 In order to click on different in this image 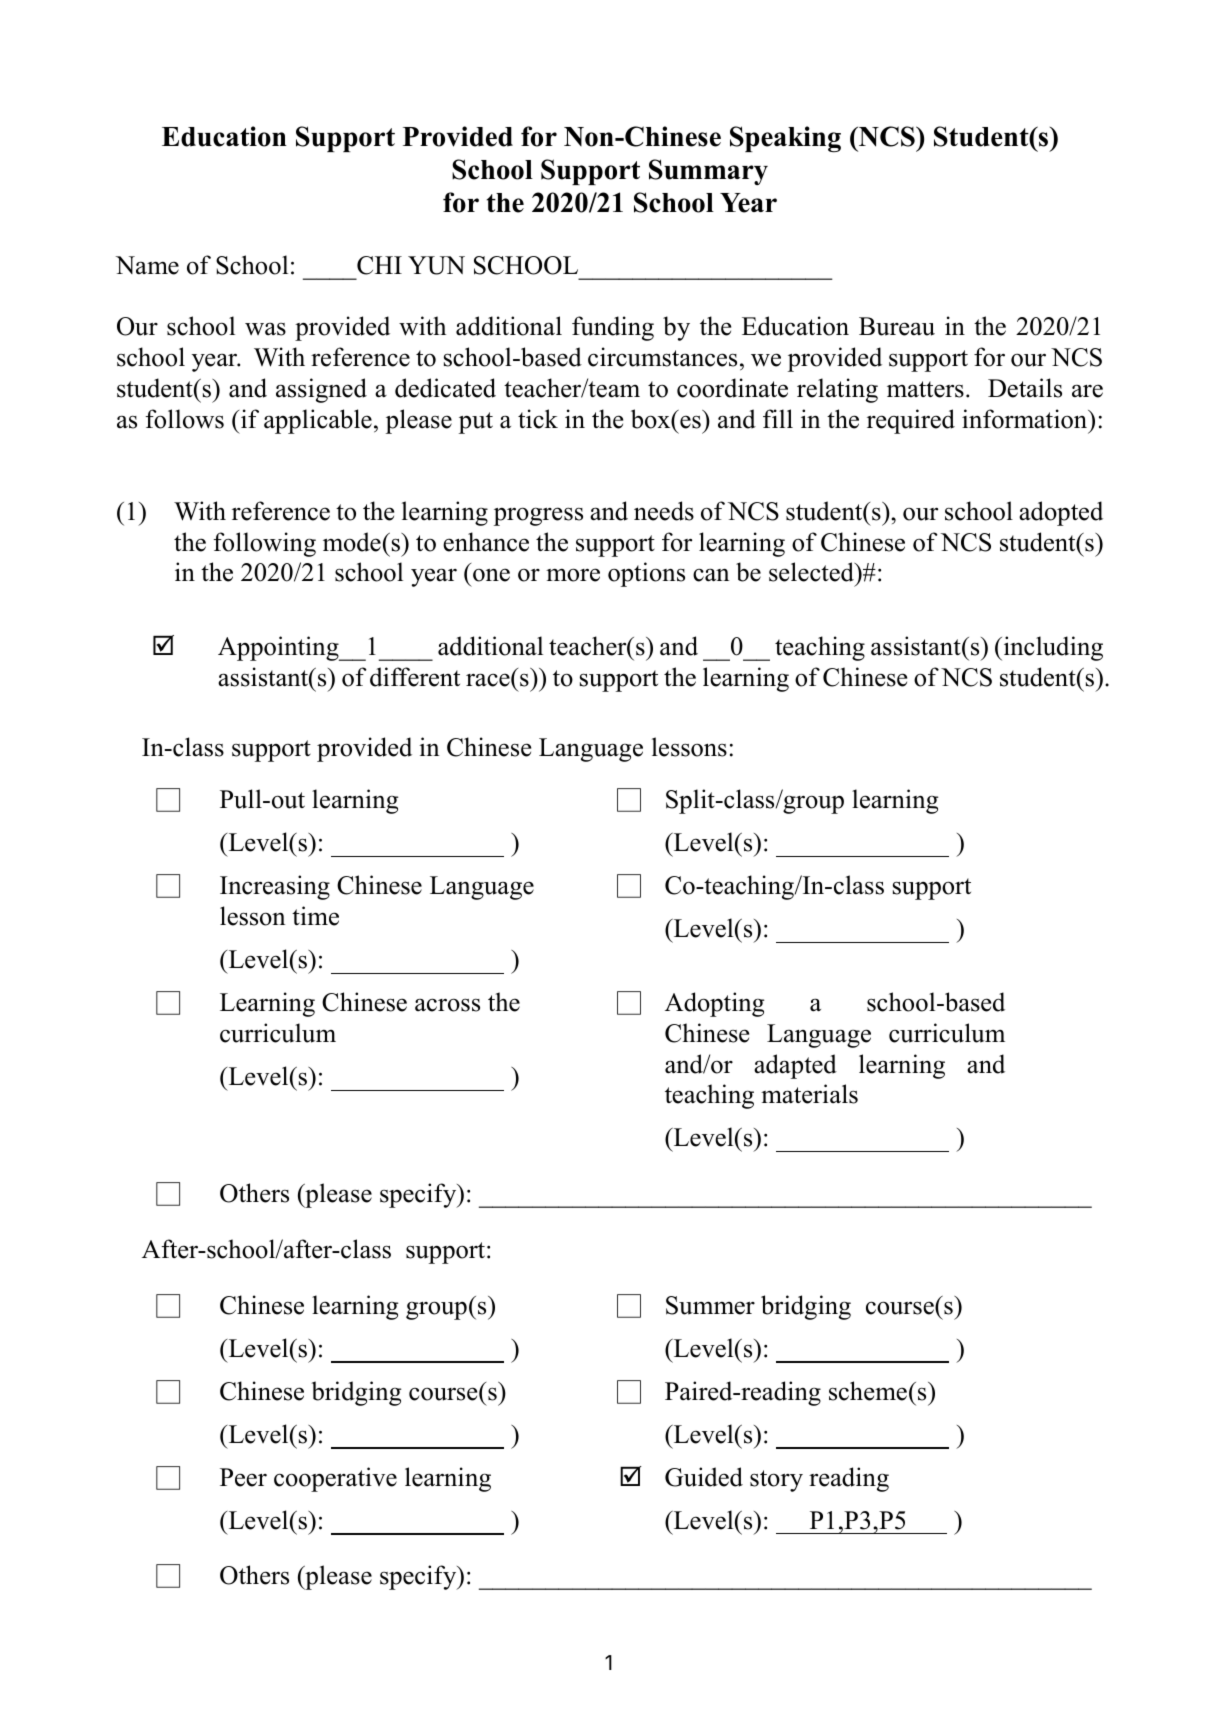, I will do `click(415, 677)`.
